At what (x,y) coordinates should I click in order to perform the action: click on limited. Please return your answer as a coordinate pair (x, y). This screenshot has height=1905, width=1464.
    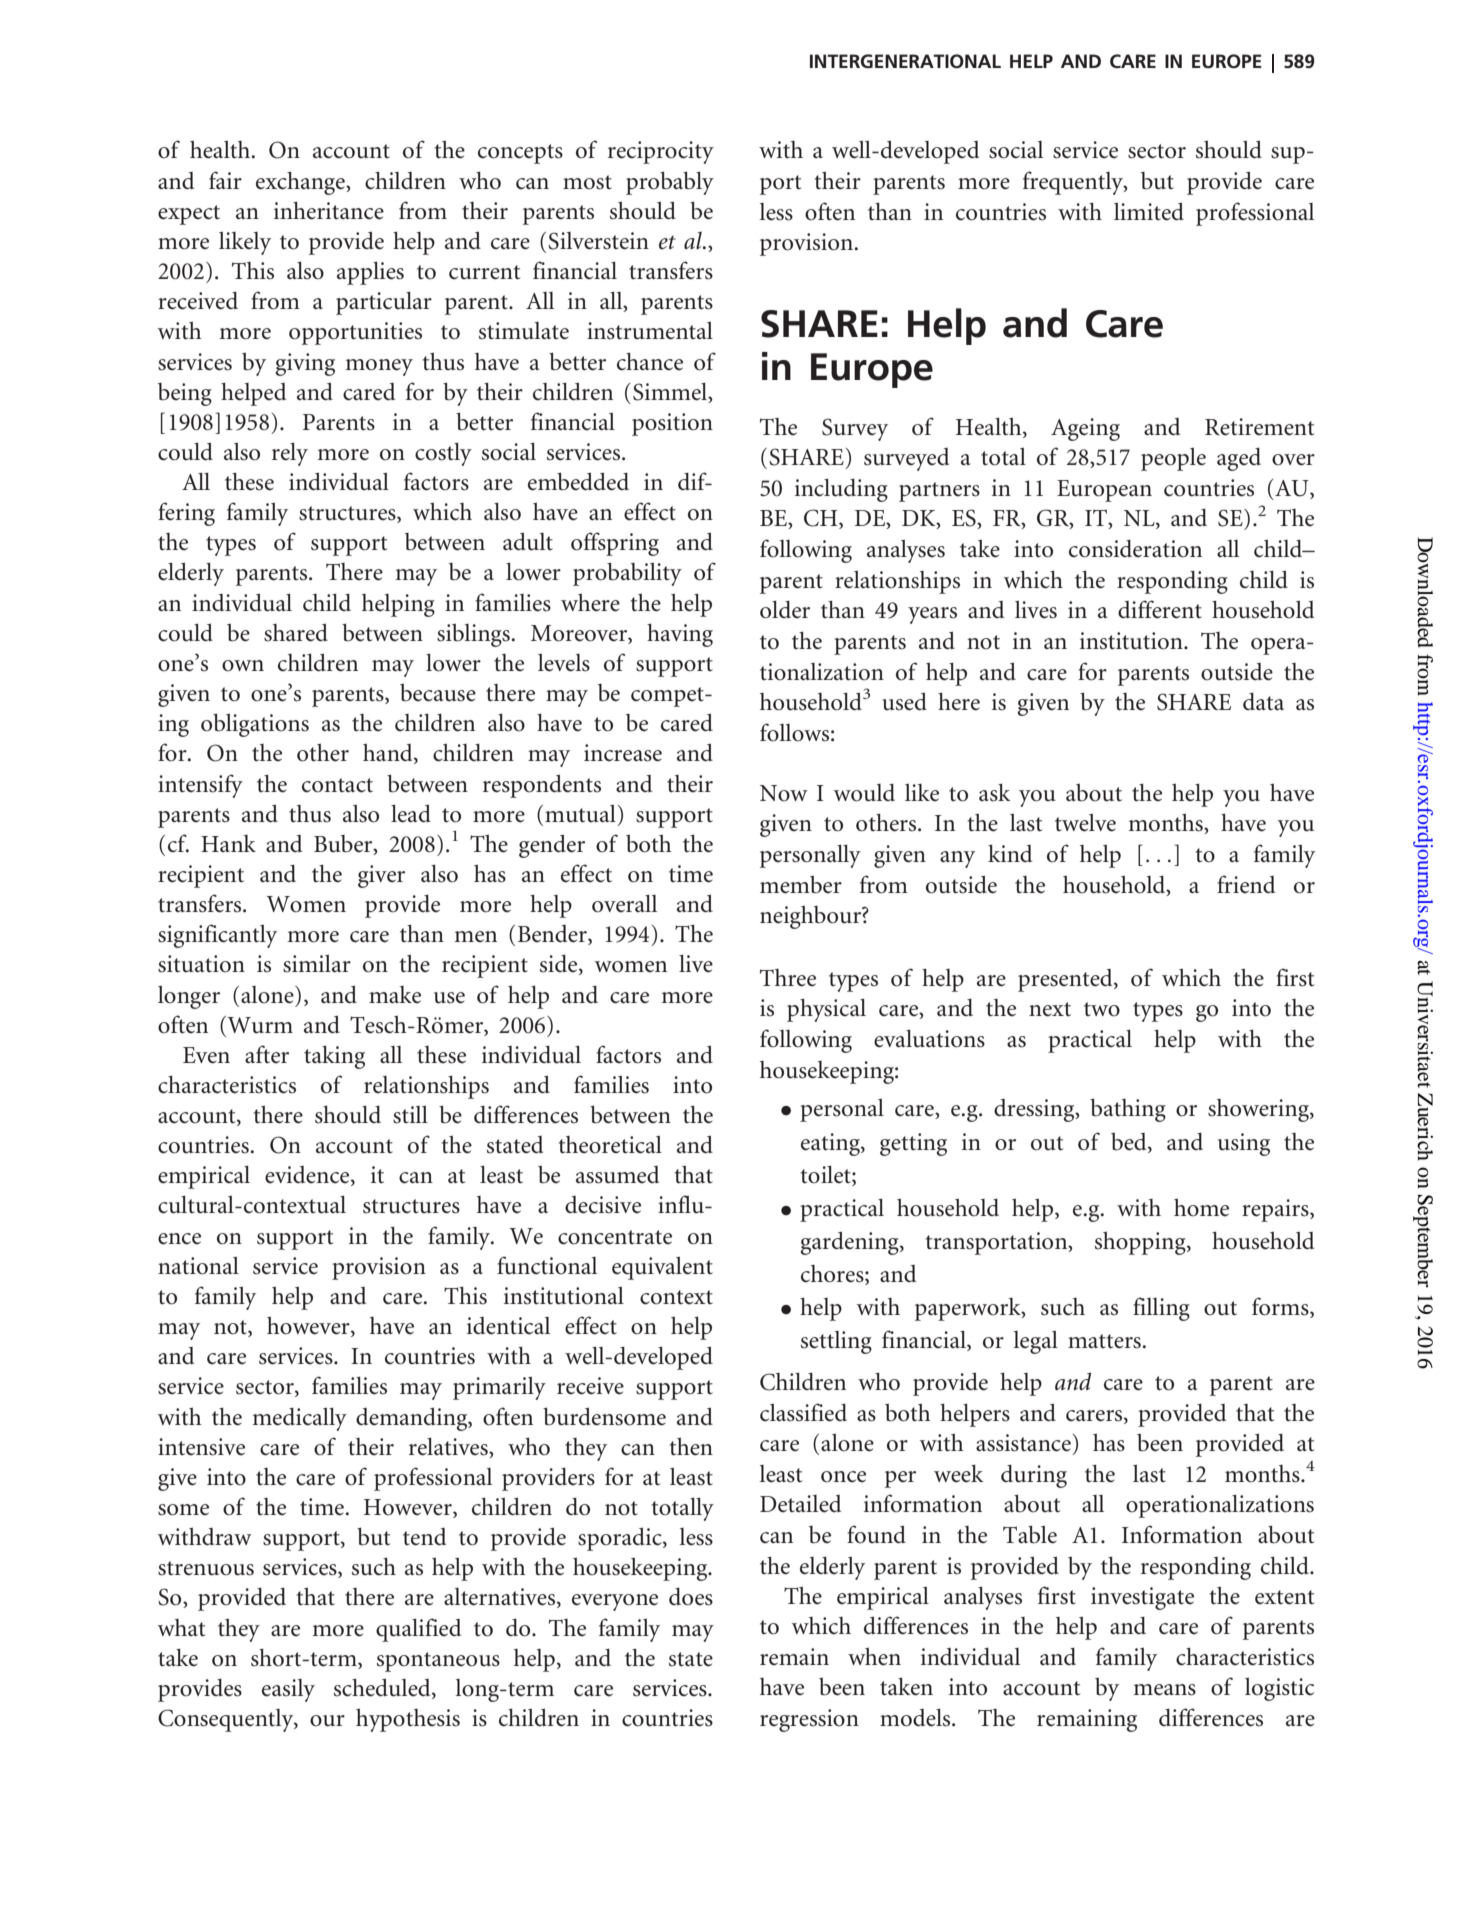
    Looking at the image, I should click on (1149, 211).
